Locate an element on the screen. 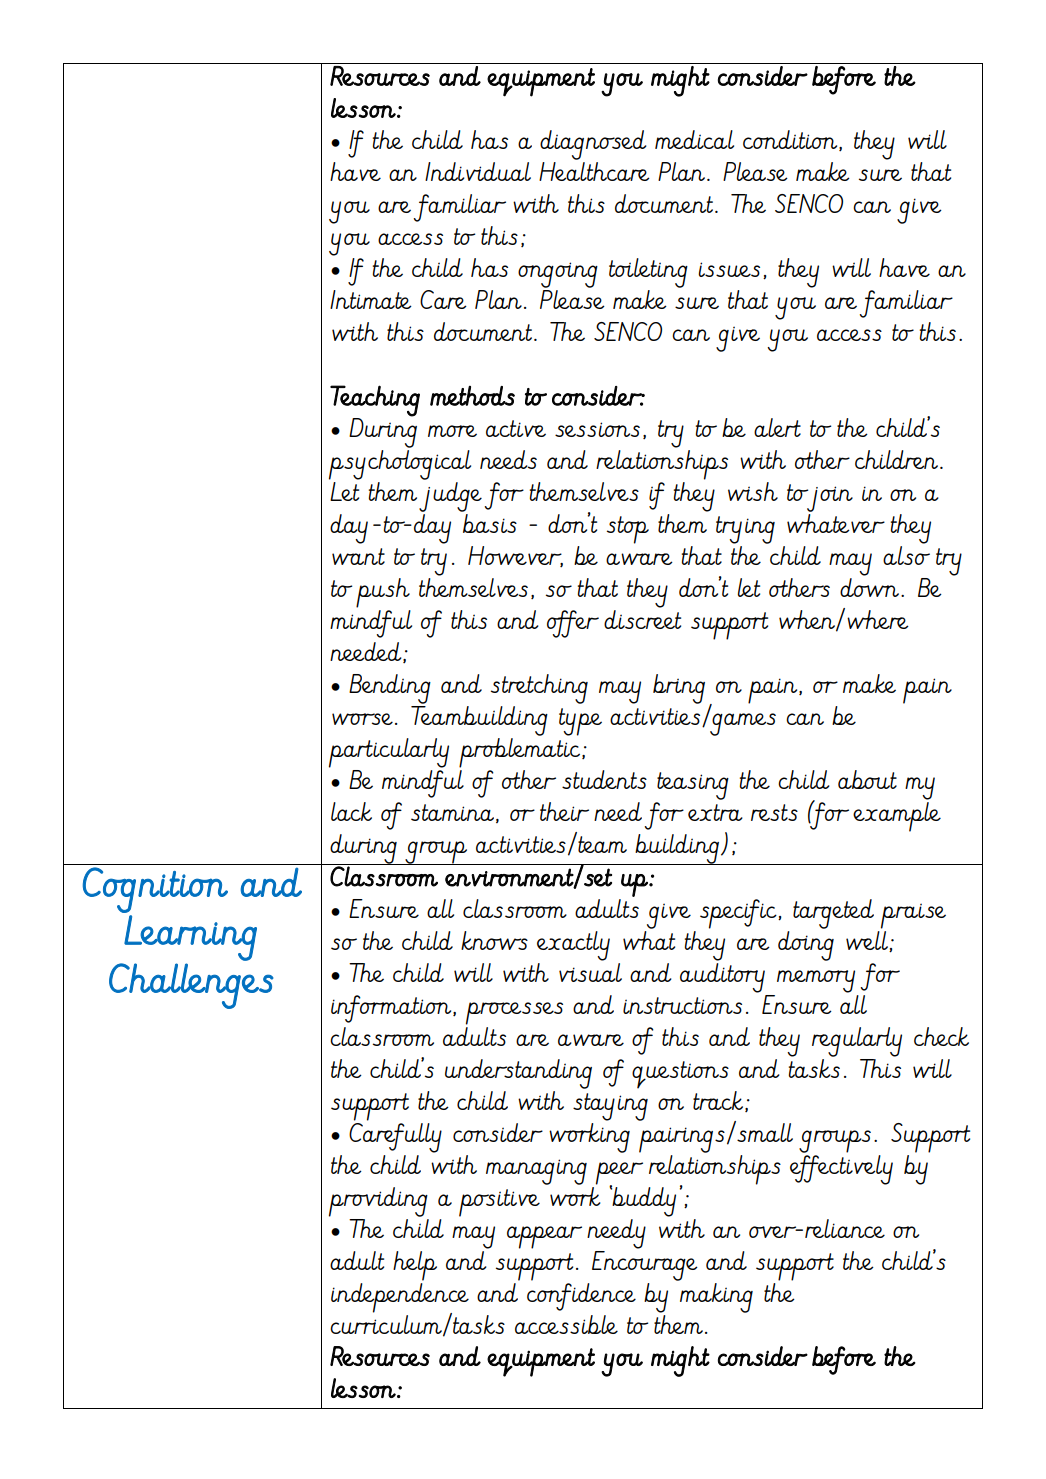 This screenshot has height=1479, width=1046. visual is located at coordinates (590, 971).
